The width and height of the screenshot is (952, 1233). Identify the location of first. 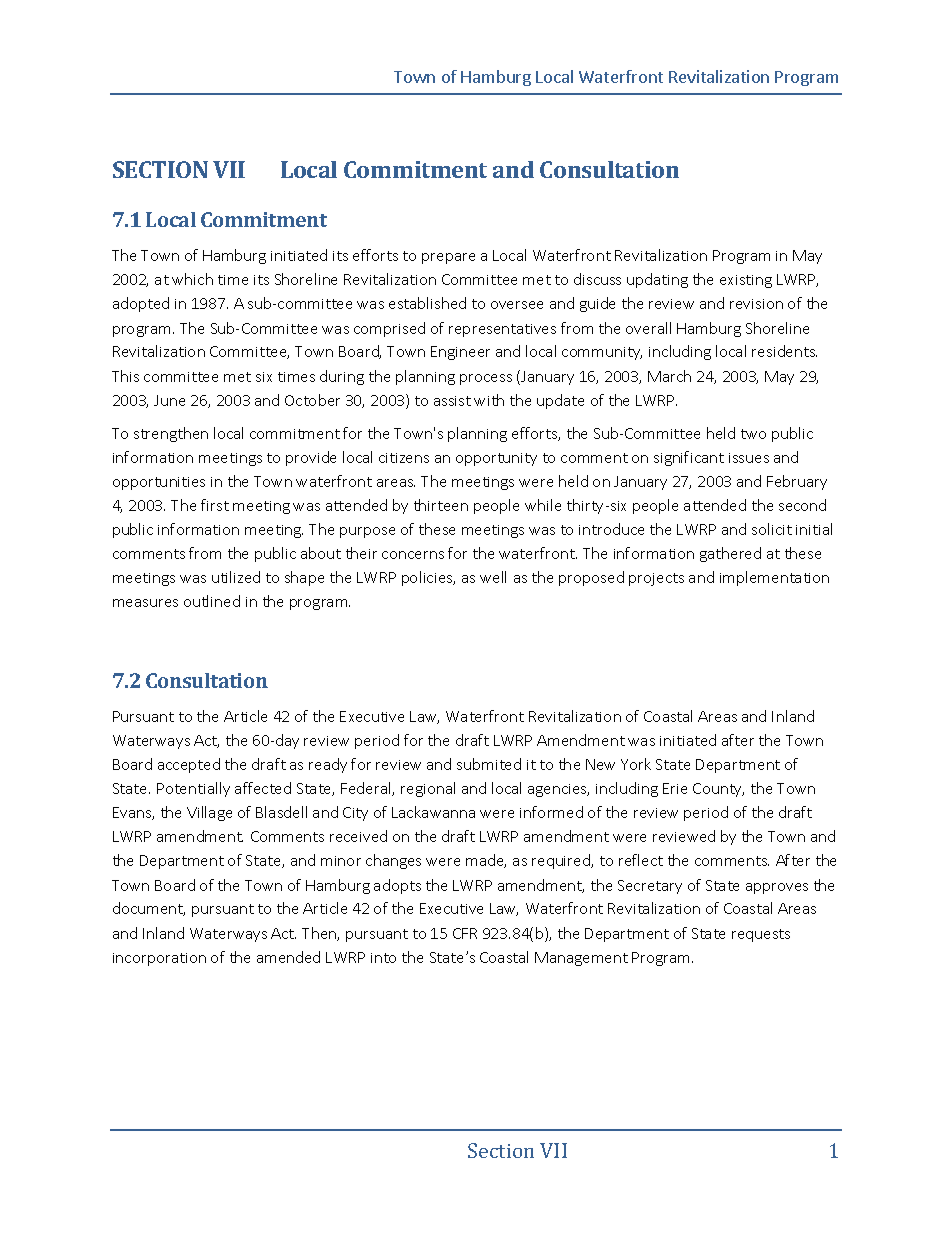
(215, 505).
